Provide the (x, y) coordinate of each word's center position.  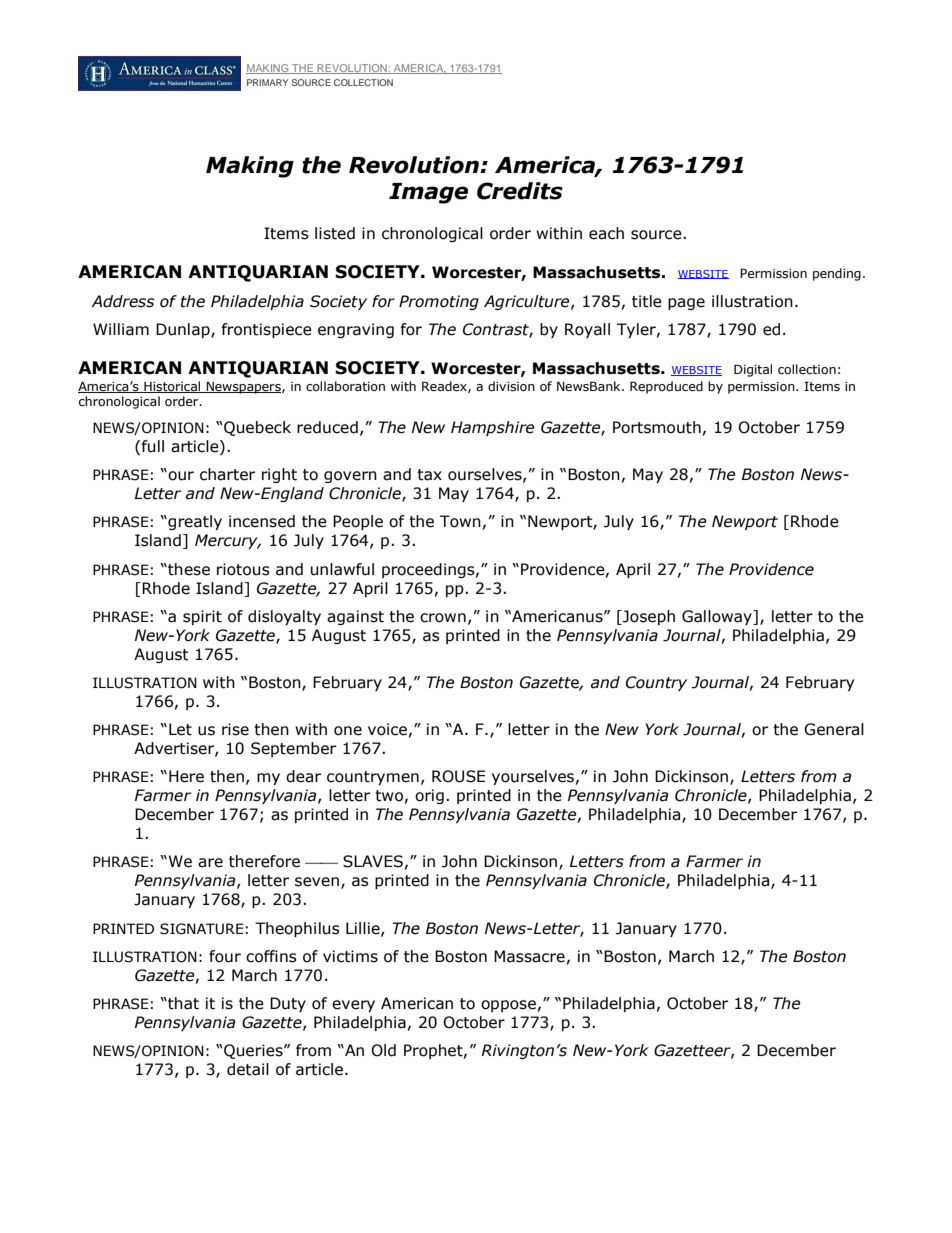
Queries (253, 1051)
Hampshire (492, 428)
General (834, 729)
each (606, 233)
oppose (508, 1006)
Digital (753, 370)
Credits (520, 191)
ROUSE (458, 776)
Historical (172, 387)
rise (235, 729)
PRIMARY (267, 82)
